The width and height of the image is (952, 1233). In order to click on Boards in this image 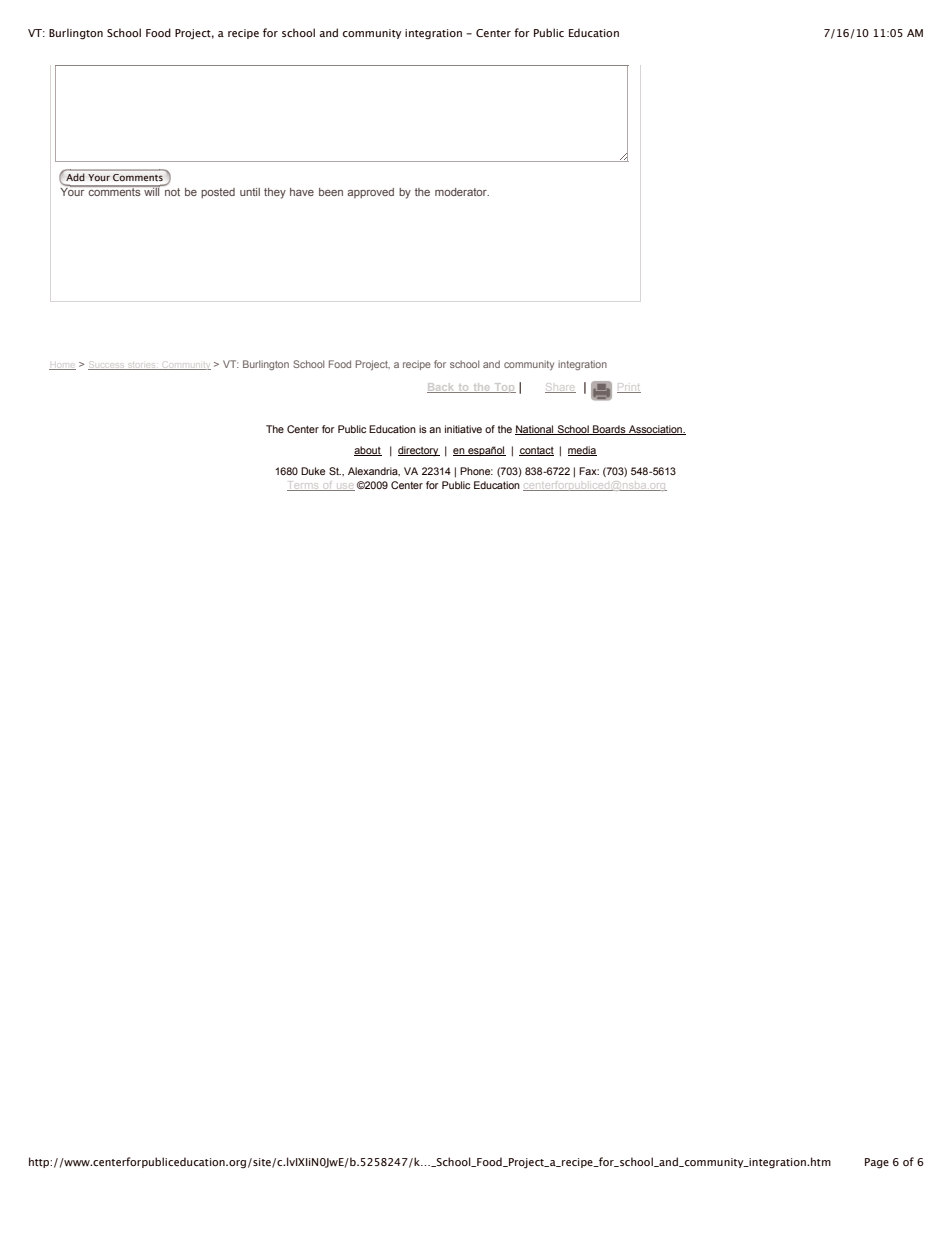, I will do `click(609, 430)`.
